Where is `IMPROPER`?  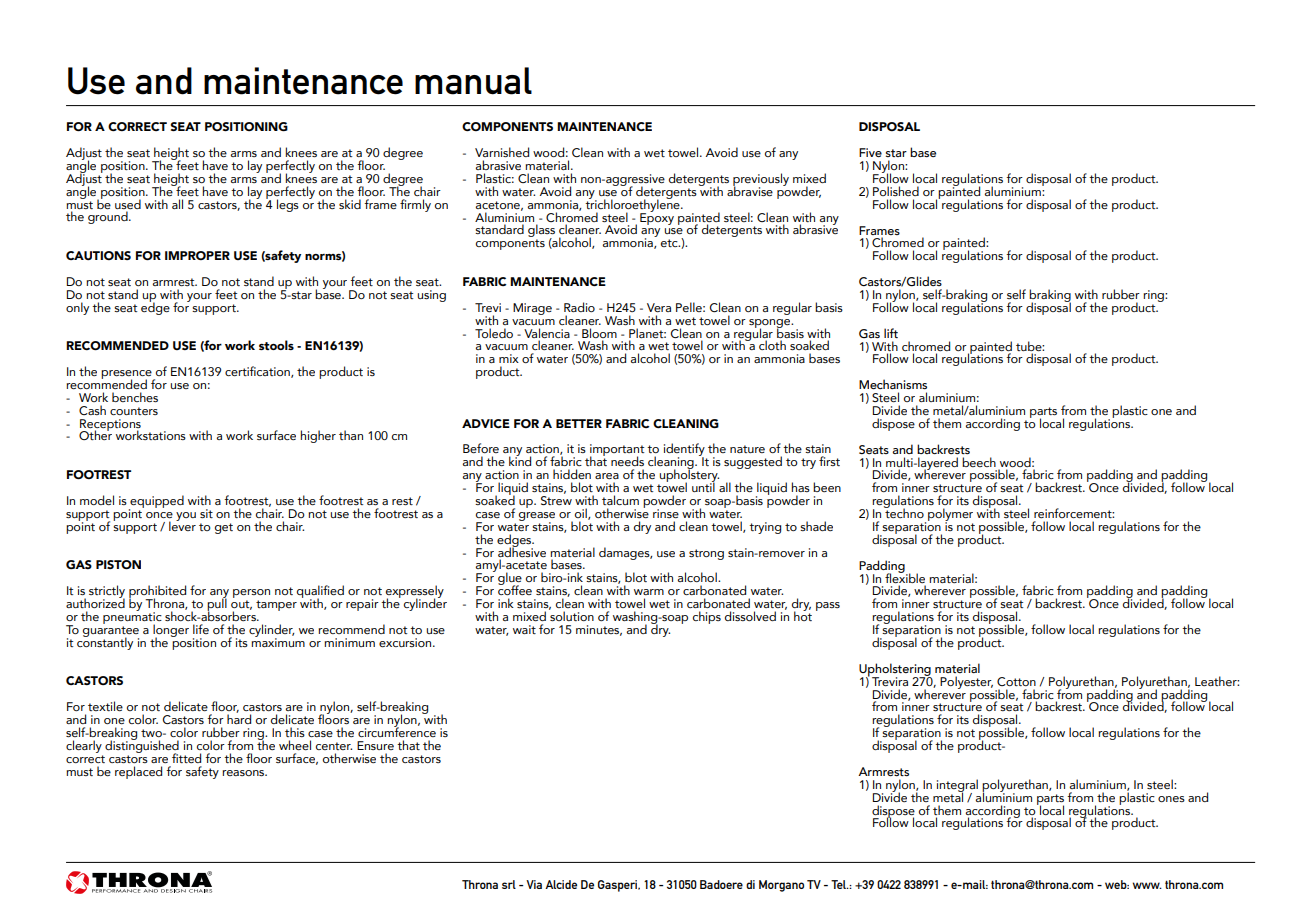 IMPROPER is located at coordinates (197, 255).
